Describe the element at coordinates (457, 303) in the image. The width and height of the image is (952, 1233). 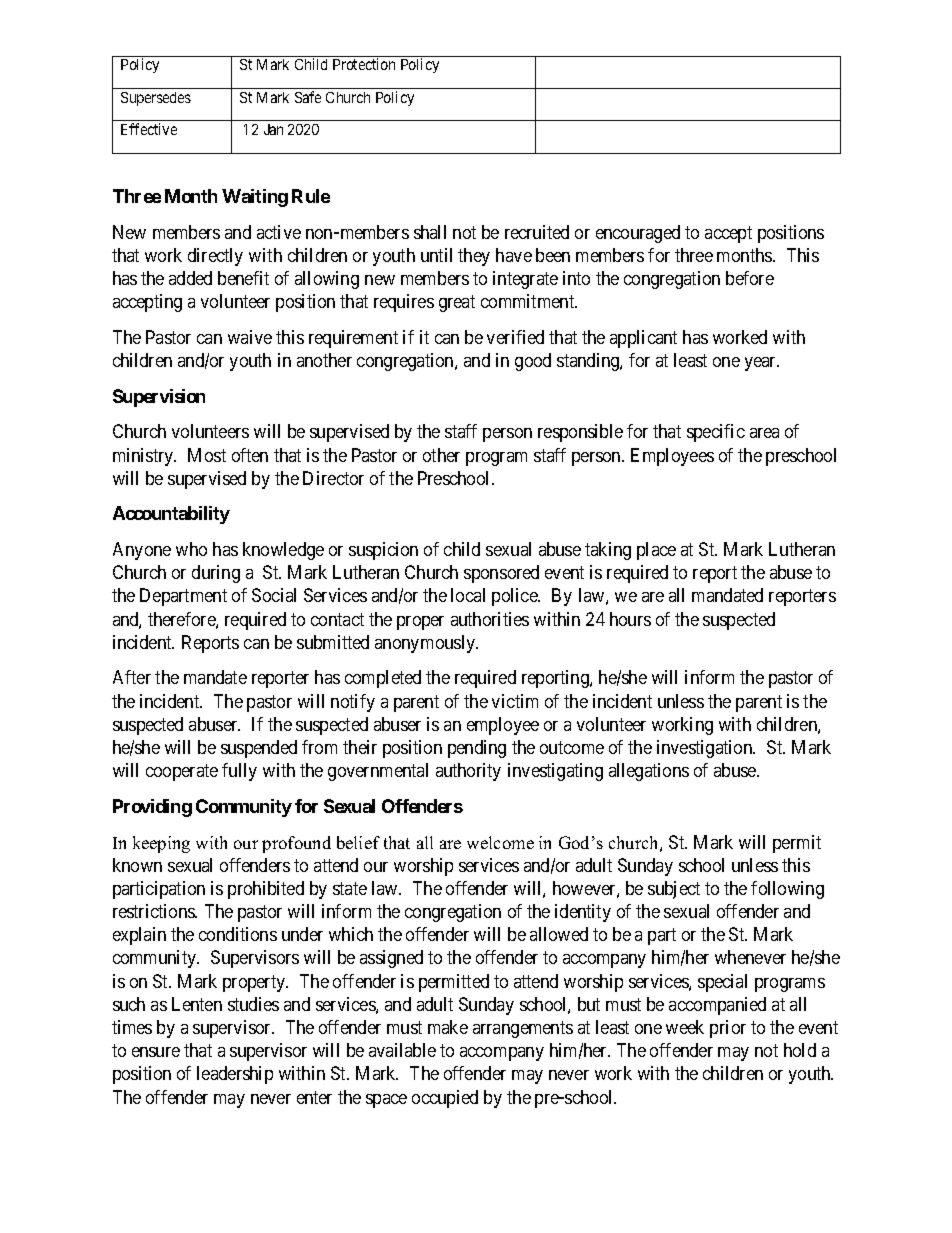
I see `great` at that location.
